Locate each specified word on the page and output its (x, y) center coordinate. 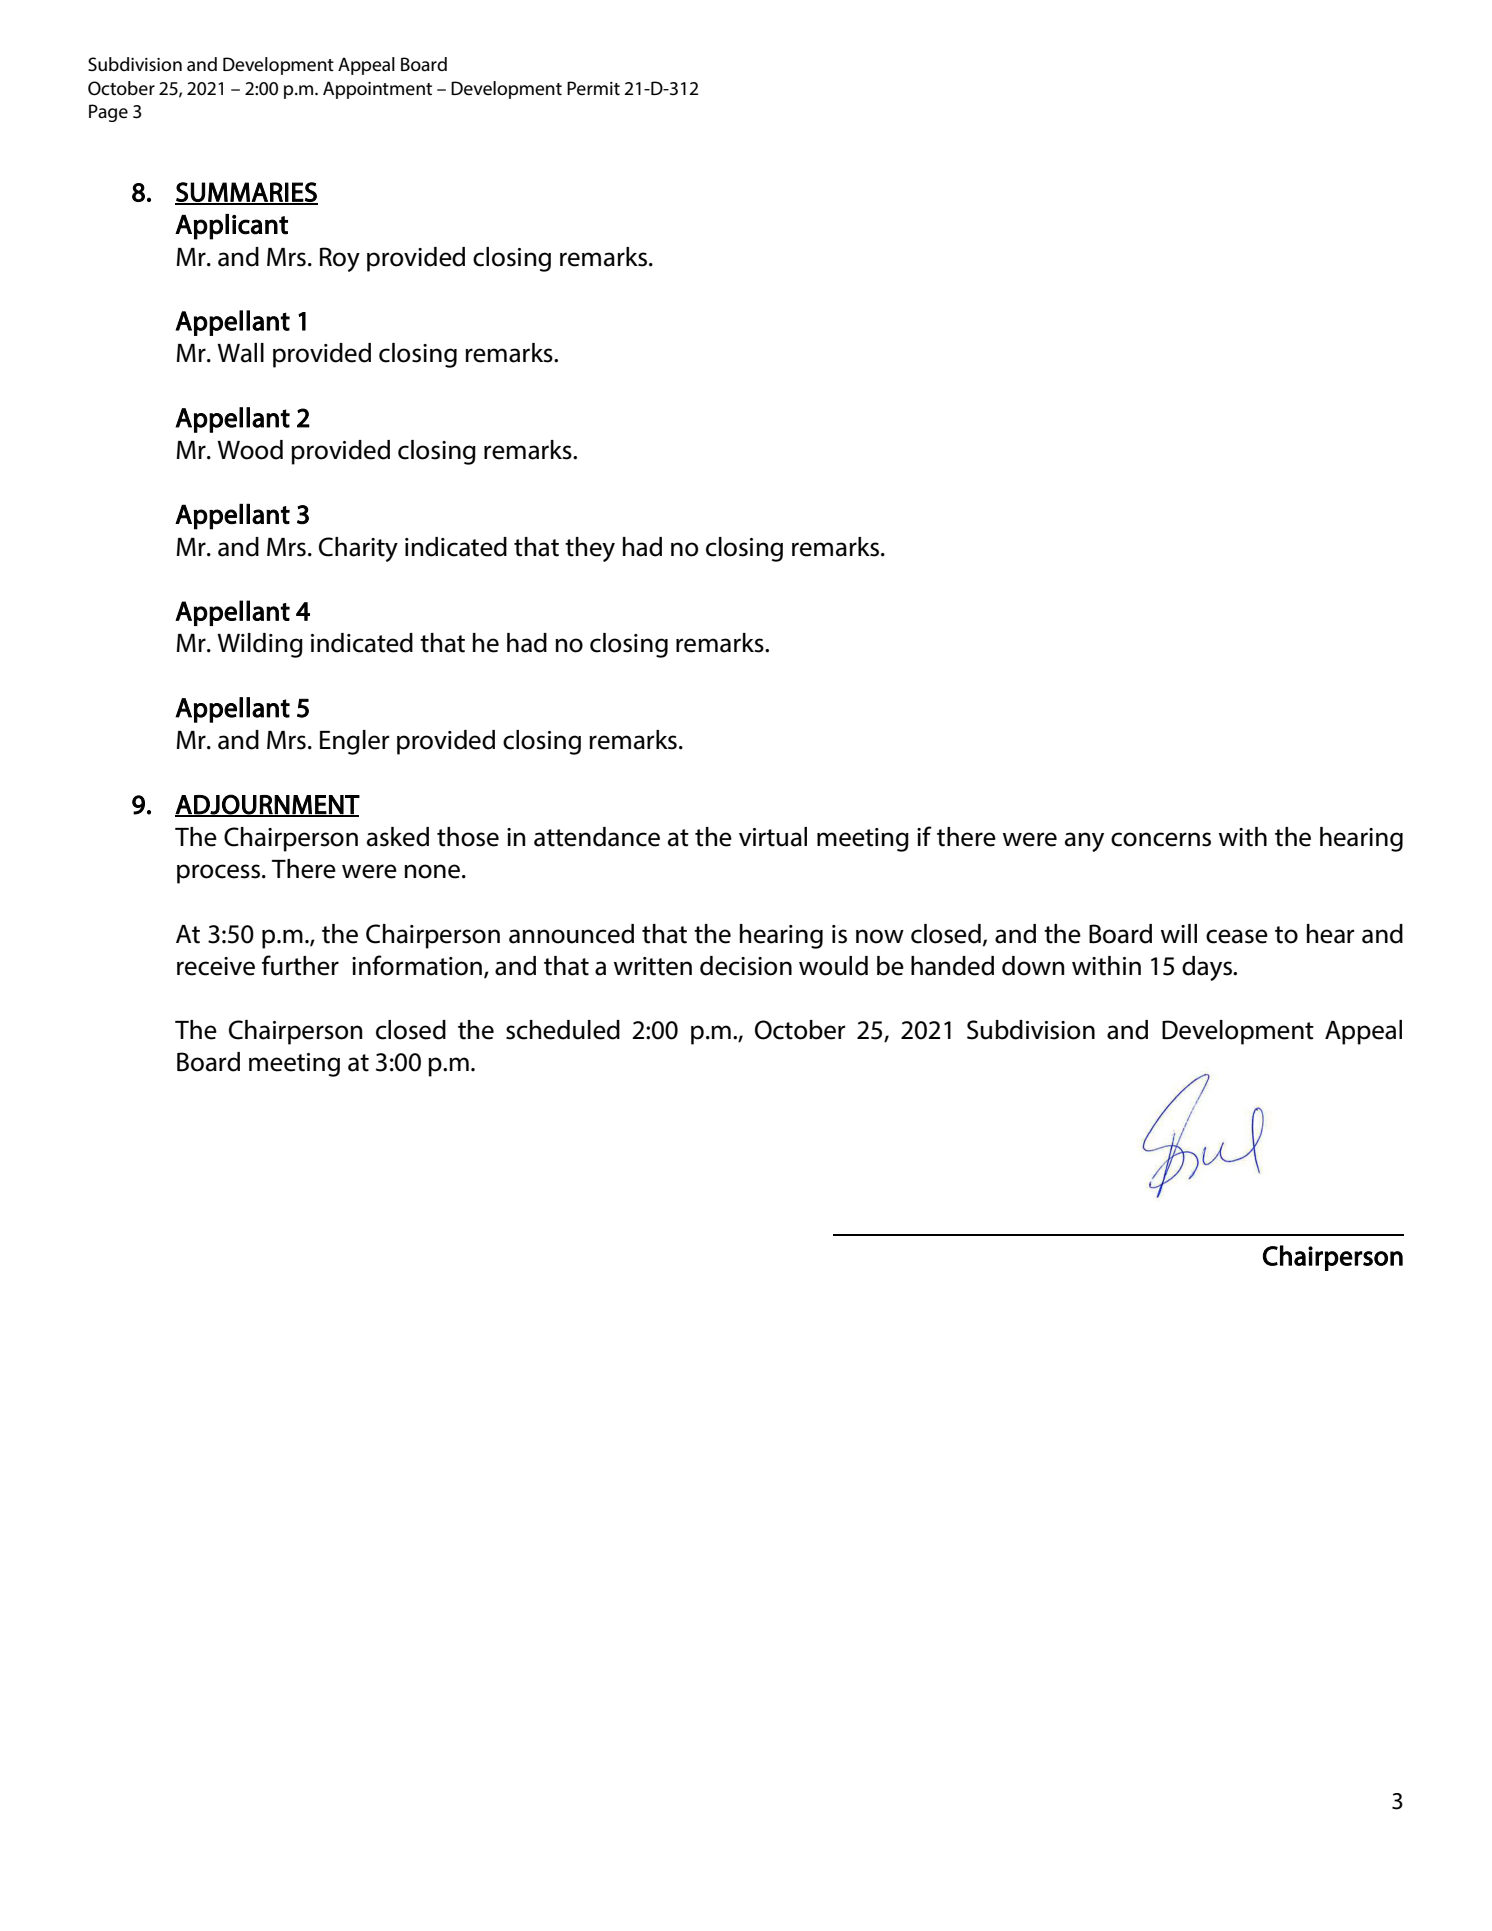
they (590, 549)
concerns (1161, 839)
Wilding (260, 645)
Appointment (377, 90)
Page (108, 113)
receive (216, 966)
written (653, 966)
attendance (597, 837)
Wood (250, 450)
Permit (593, 88)
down (1033, 966)
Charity (358, 549)
